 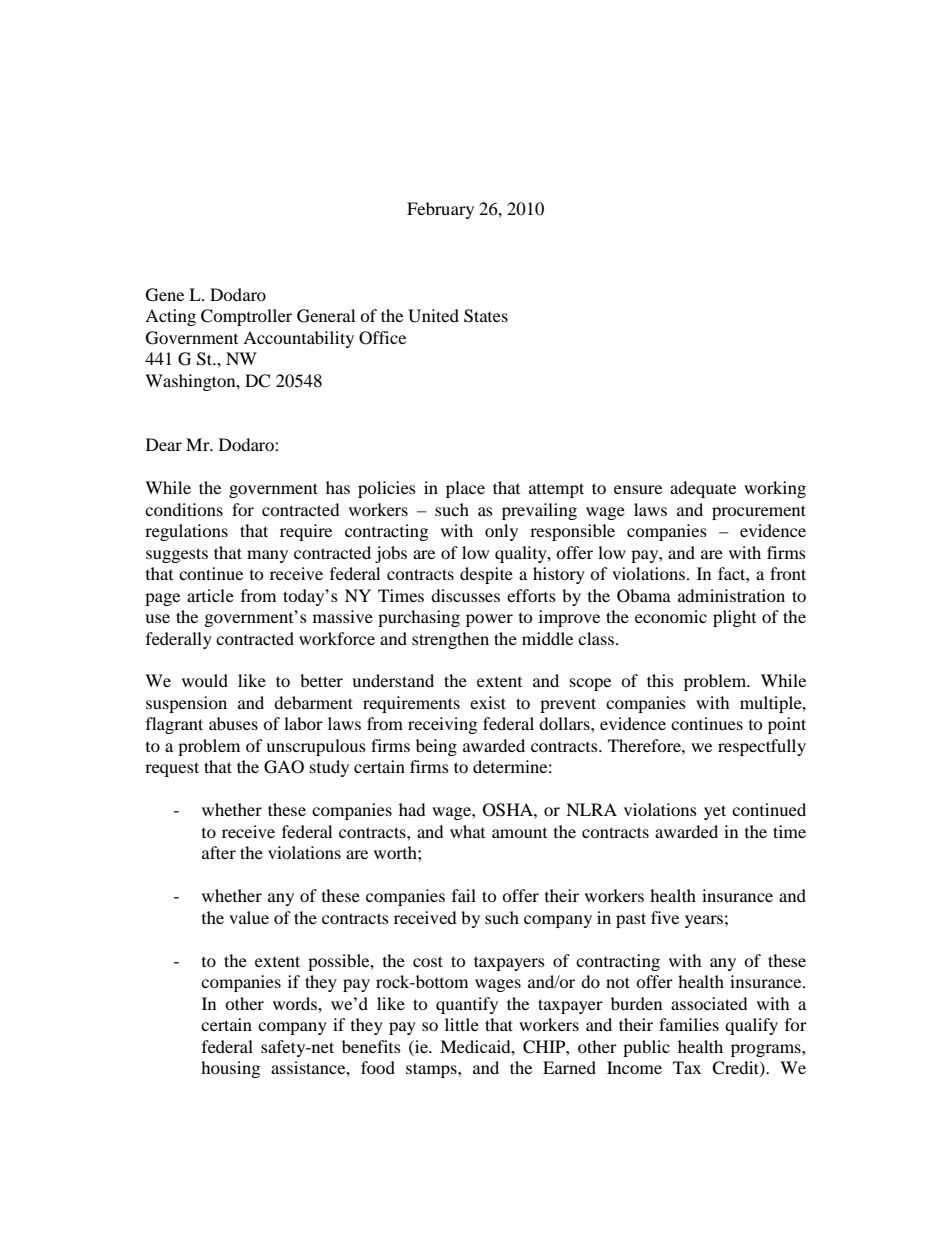 What do you see at coordinates (205, 680) in the document?
I see `would` at bounding box center [205, 680].
